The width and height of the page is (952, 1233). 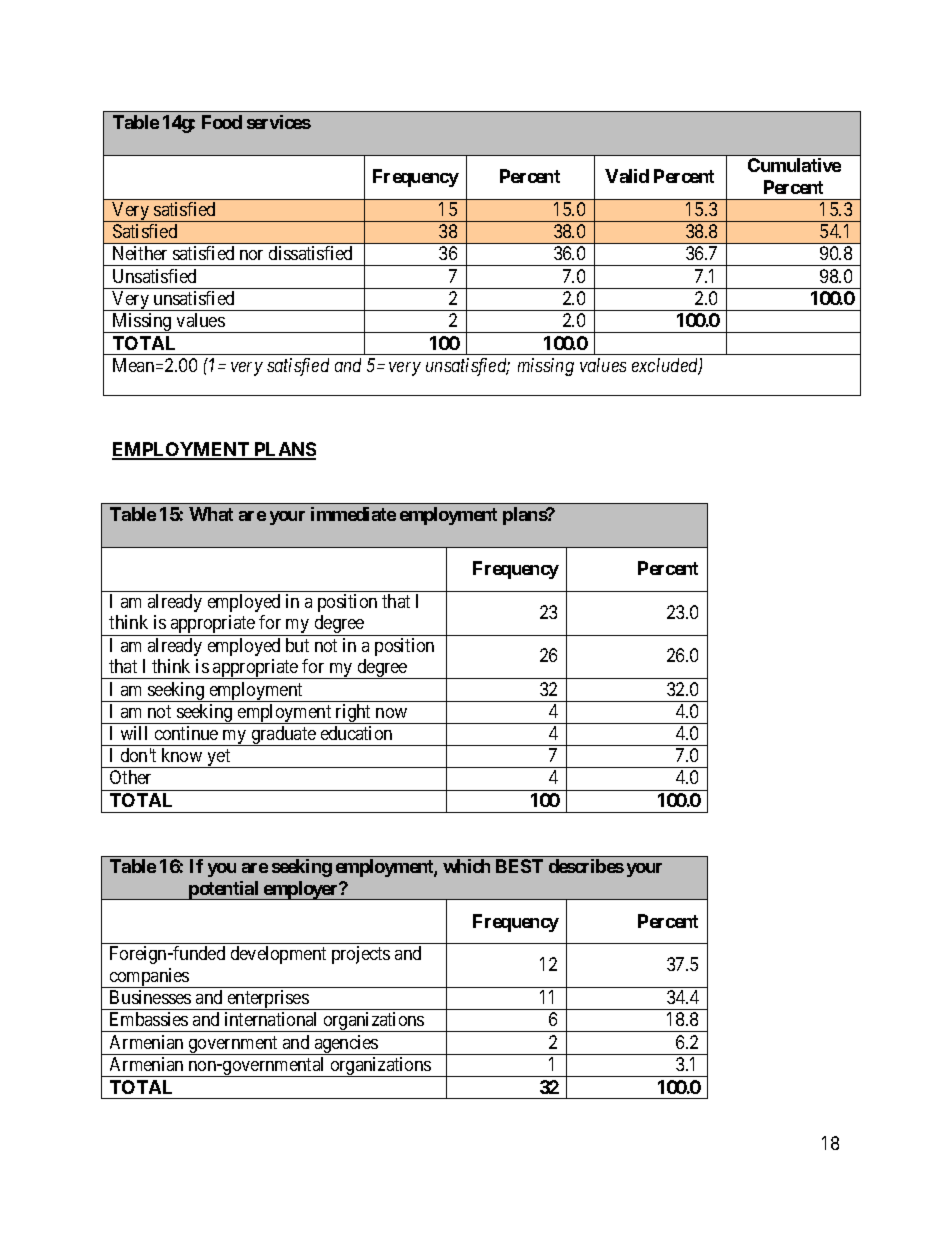 What do you see at coordinates (222, 122) in the page?
I see `Food` at bounding box center [222, 122].
